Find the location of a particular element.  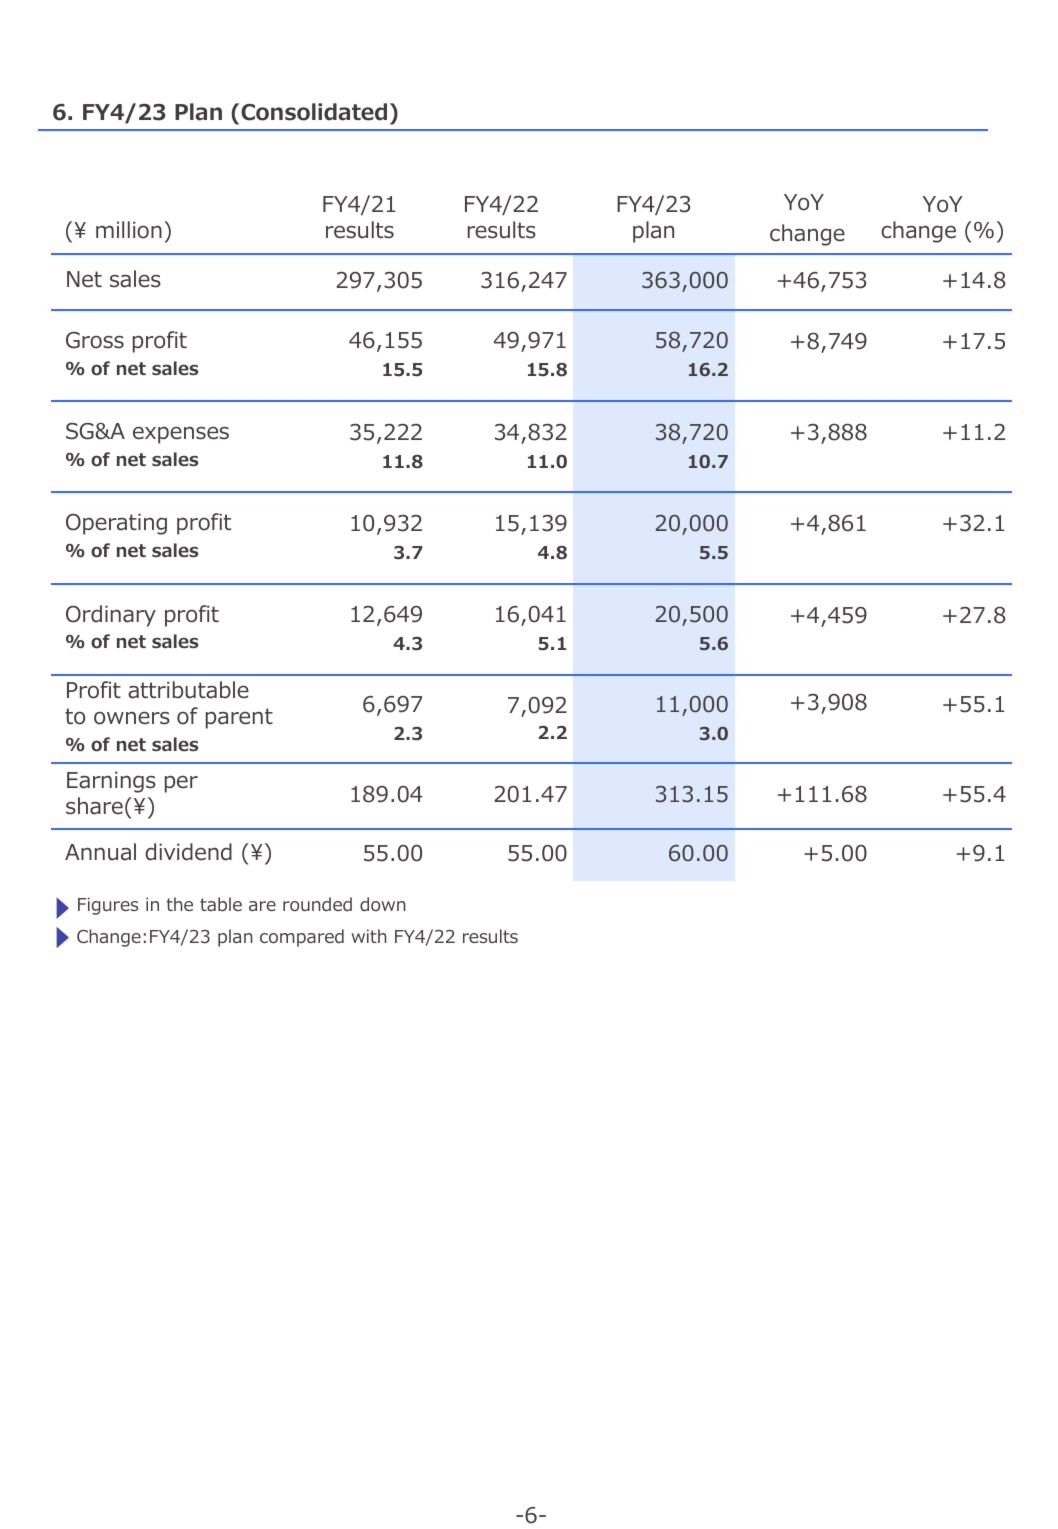

Figures is located at coordinates (108, 906).
